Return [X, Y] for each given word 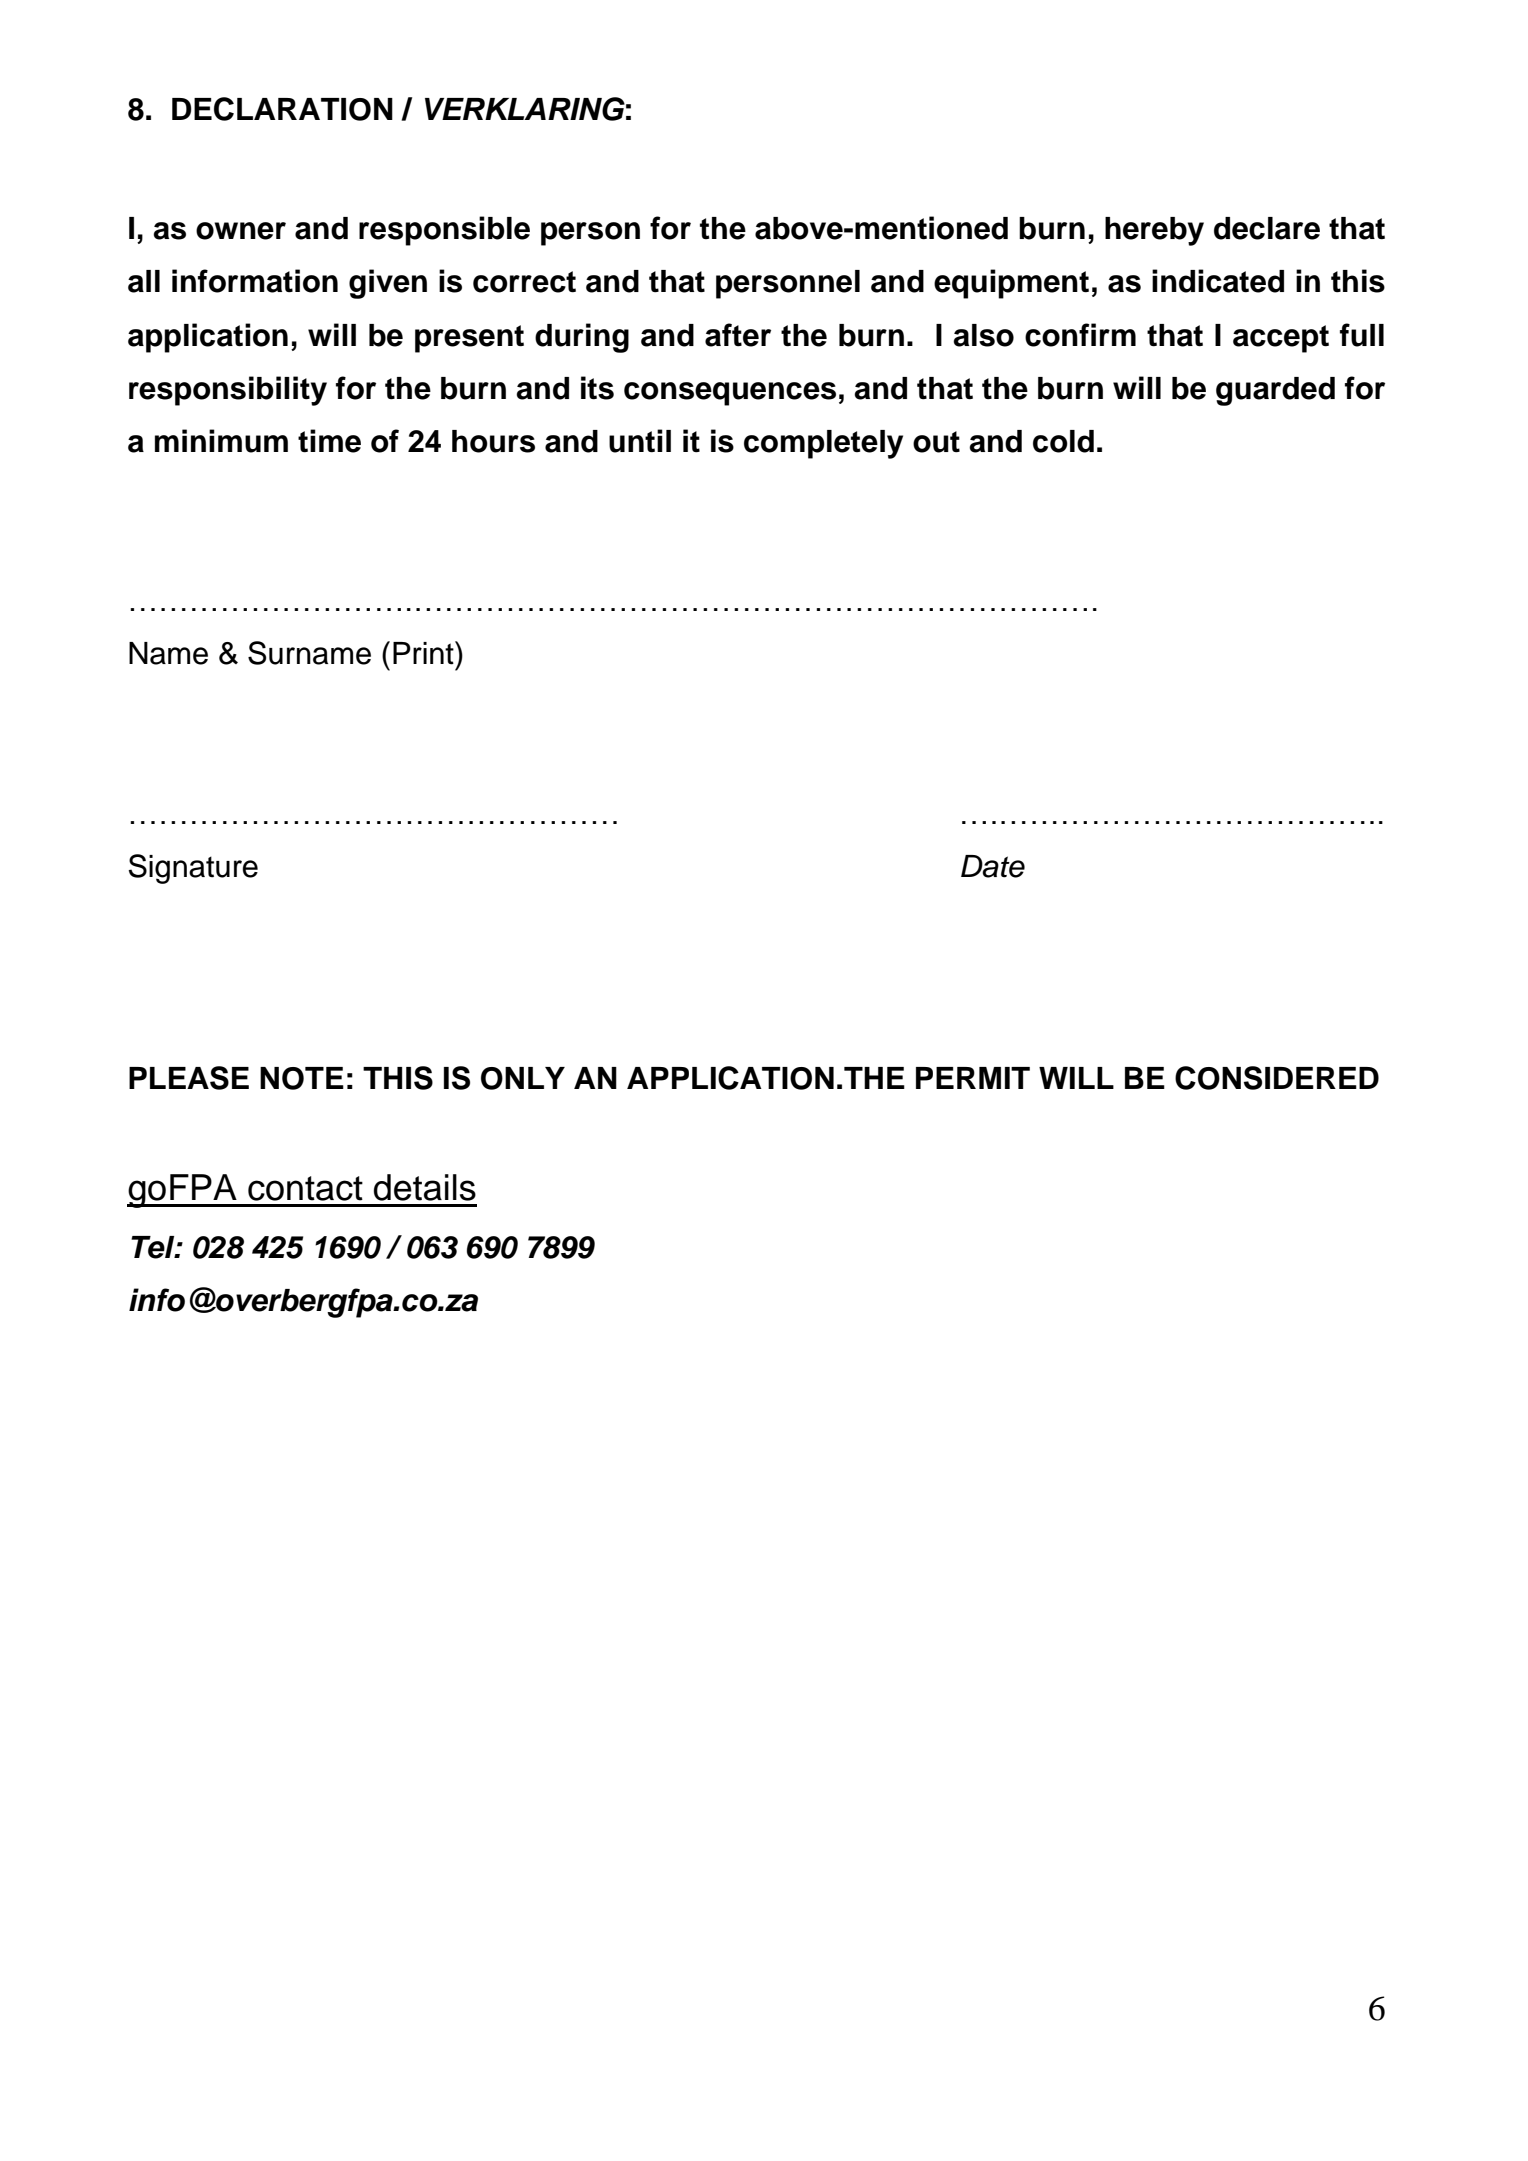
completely [823, 444]
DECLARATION [282, 109]
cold [1063, 441]
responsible [444, 231]
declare [1267, 228]
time [329, 441]
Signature [193, 869]
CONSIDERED [1277, 1078]
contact [305, 1188]
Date [993, 866]
